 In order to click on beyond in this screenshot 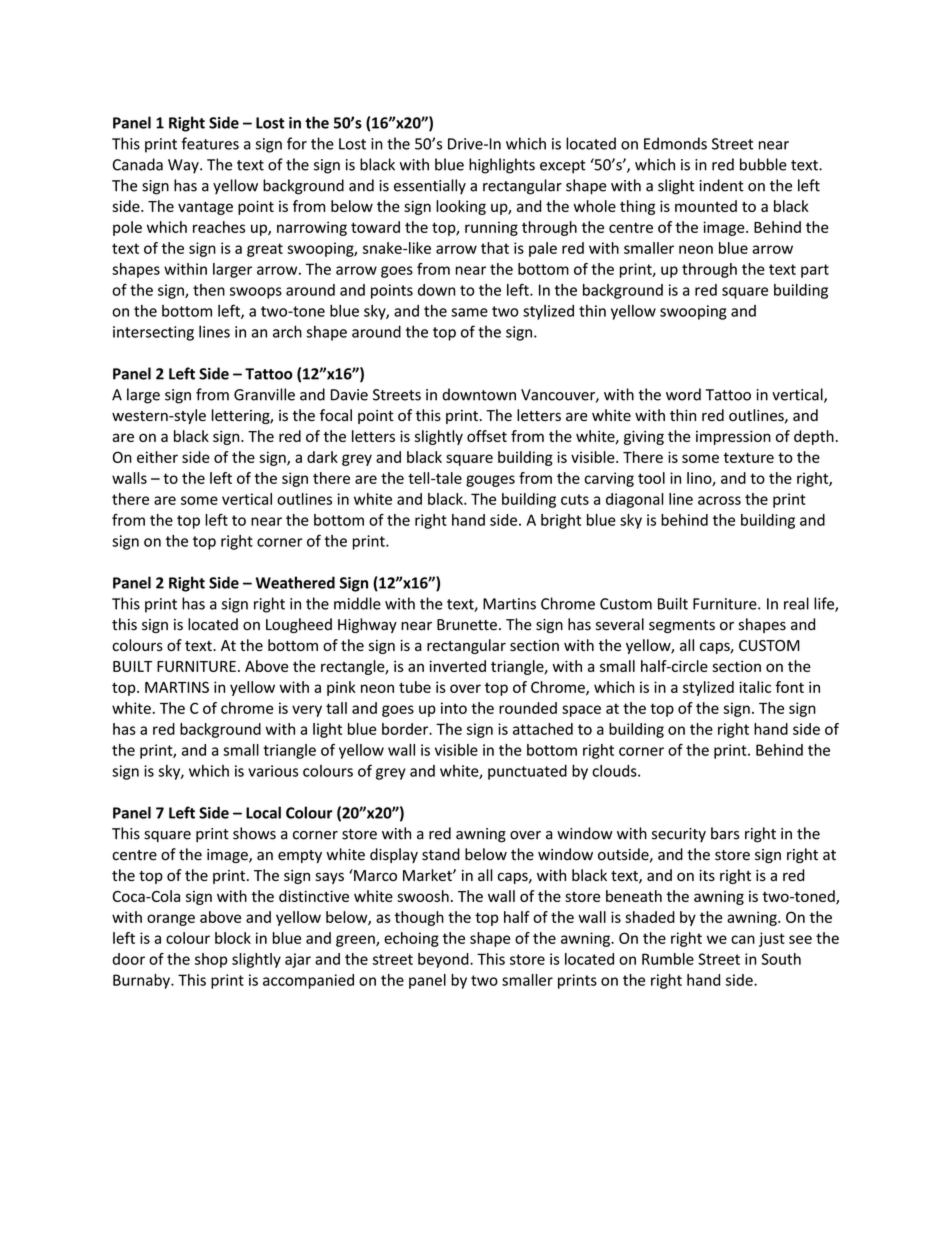, I will do `click(444, 960)`.
